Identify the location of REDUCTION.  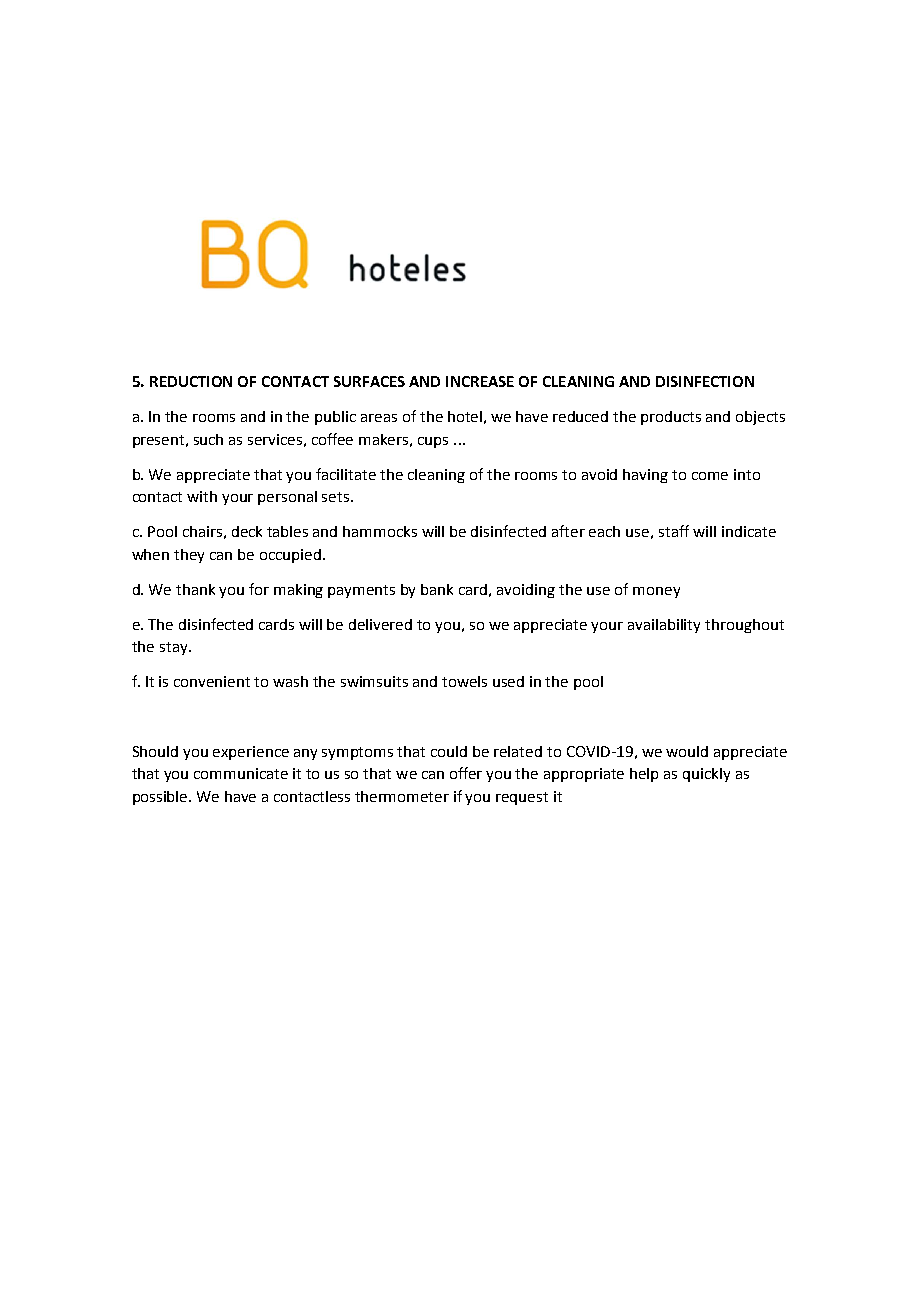
(191, 381).
